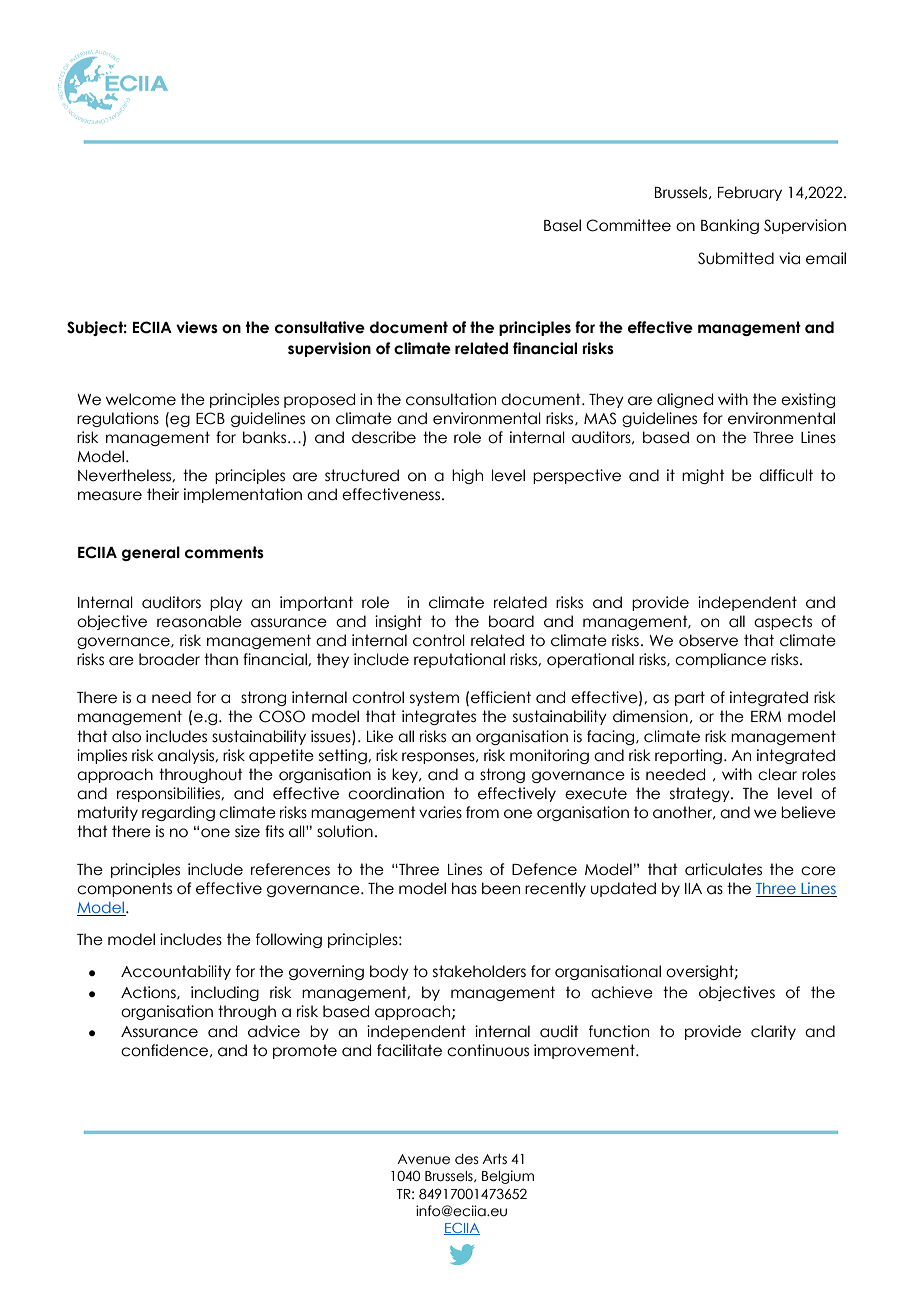 This screenshot has height=1308, width=924. I want to click on components, so click(124, 889).
